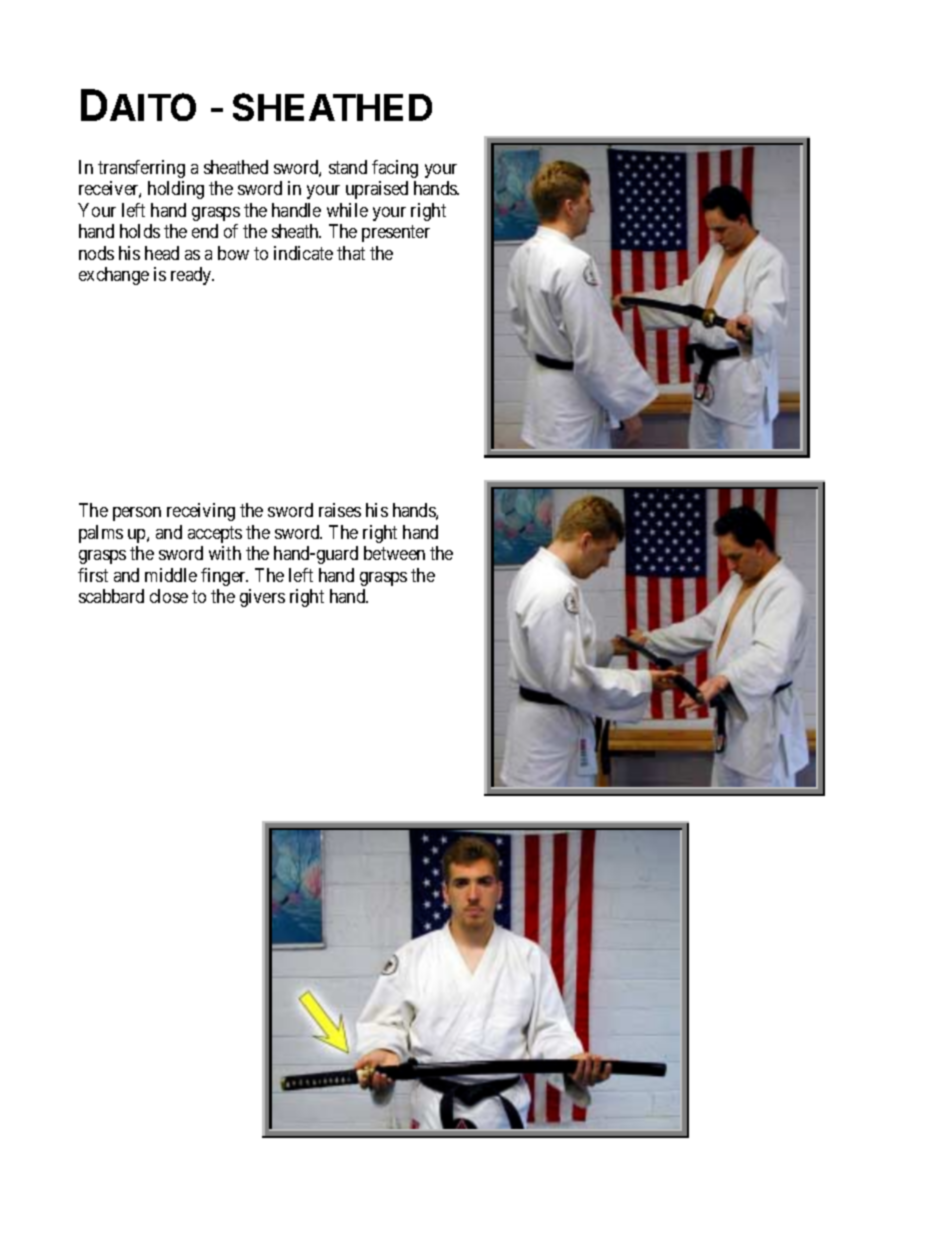 Image resolution: width=952 pixels, height=1233 pixels. I want to click on between, so click(394, 553).
